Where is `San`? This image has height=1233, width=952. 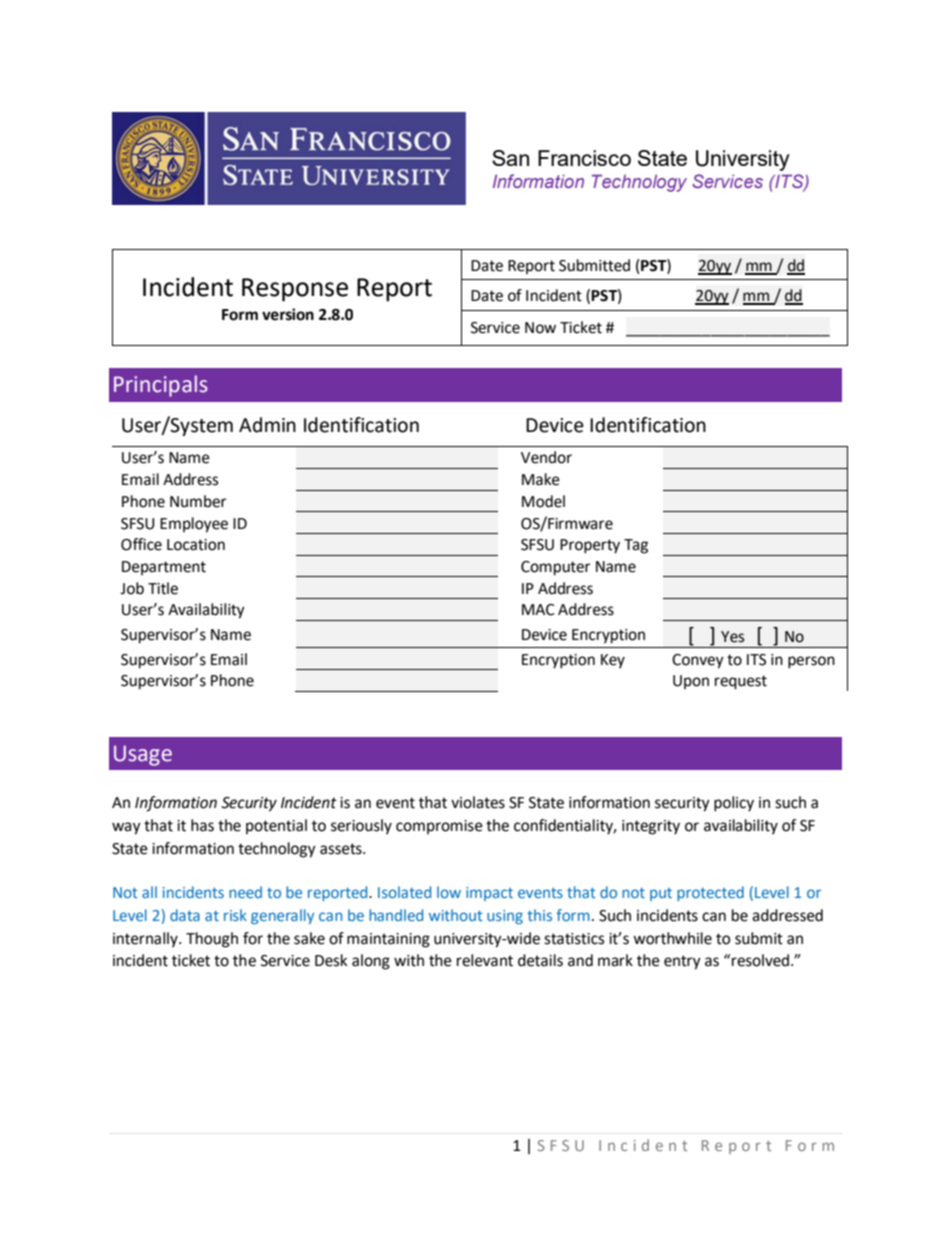
San is located at coordinates (510, 158).
